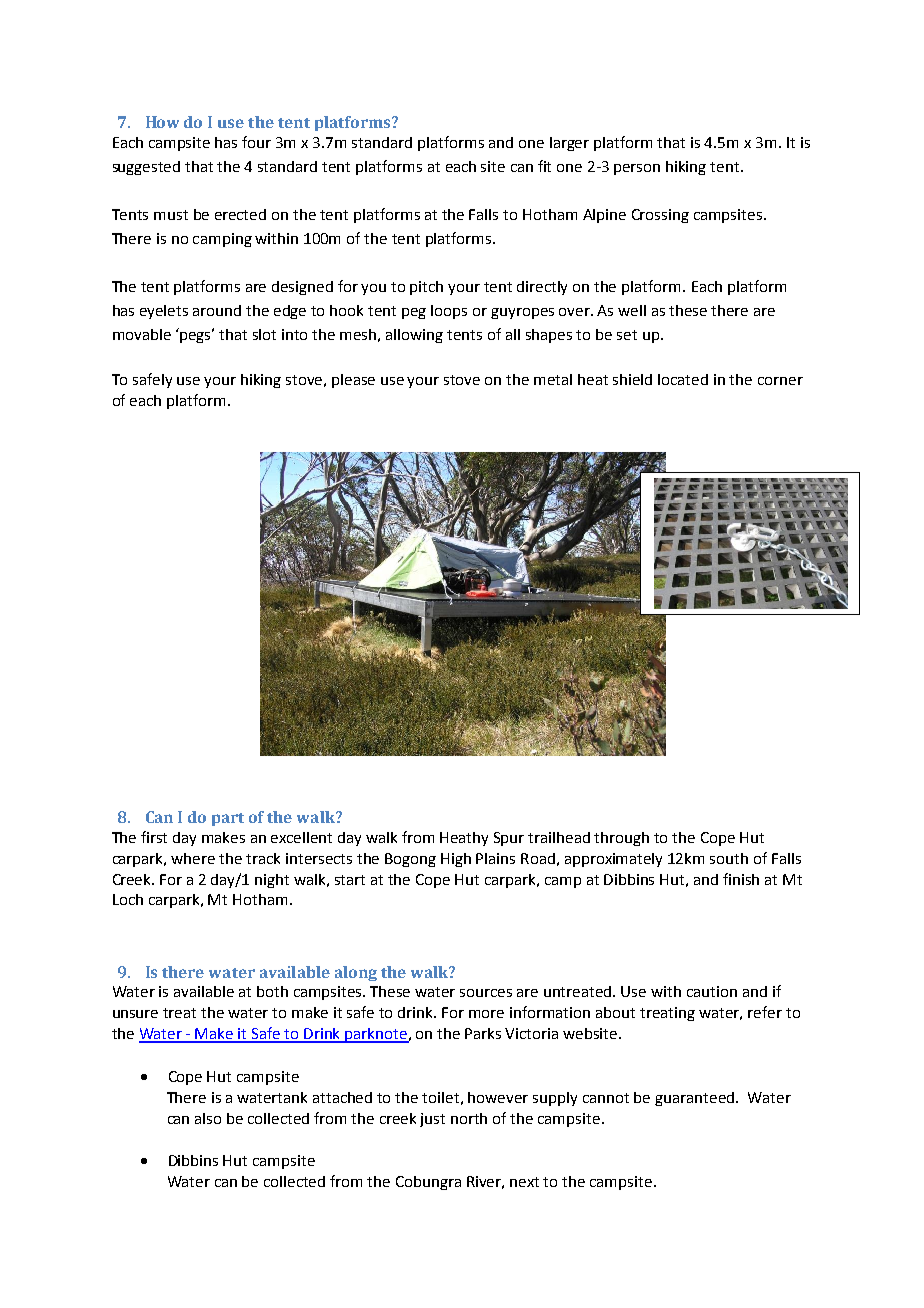 The width and height of the document is (924, 1308). I want to click on caution, so click(712, 991).
